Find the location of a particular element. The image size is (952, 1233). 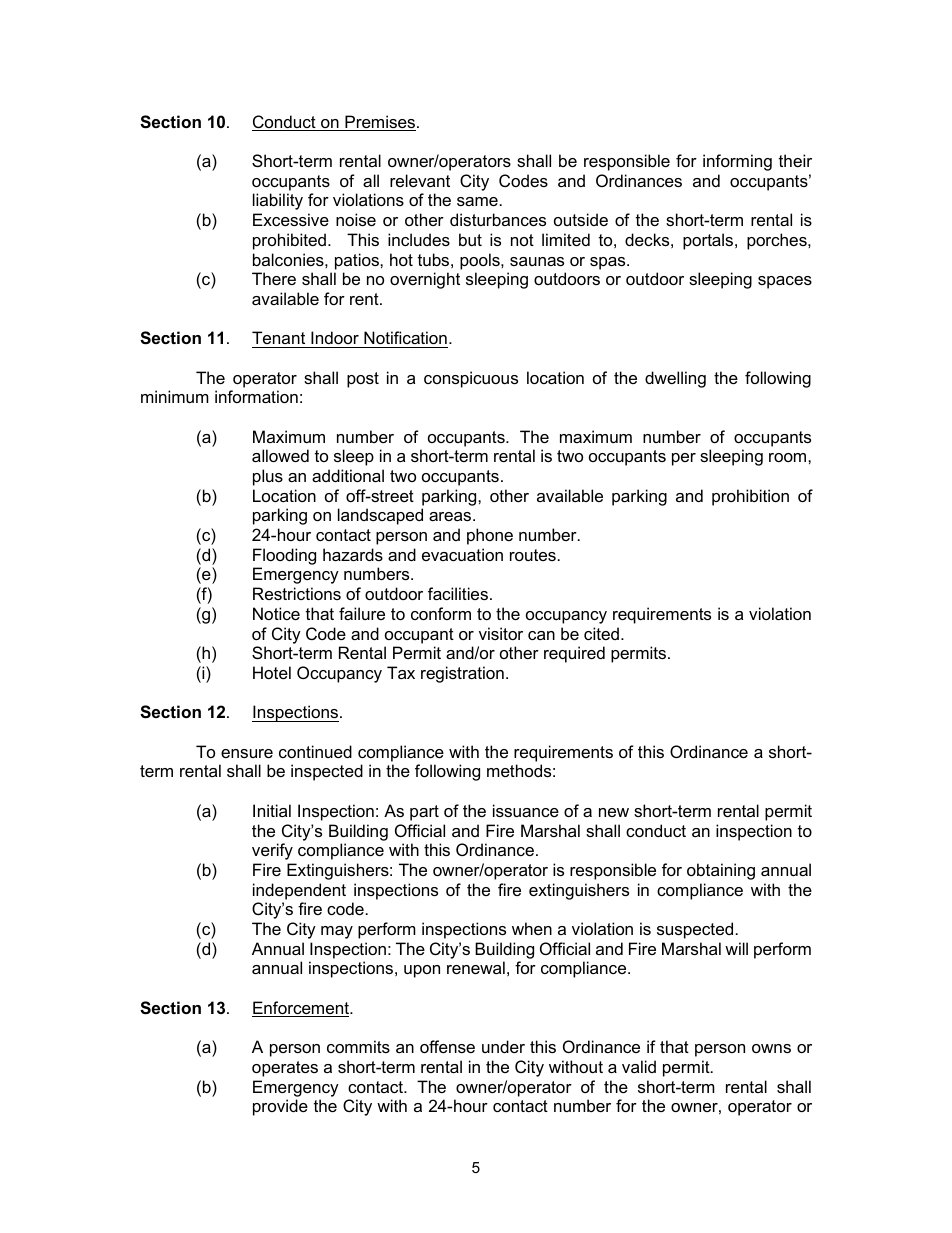

operates is located at coordinates (285, 1069).
